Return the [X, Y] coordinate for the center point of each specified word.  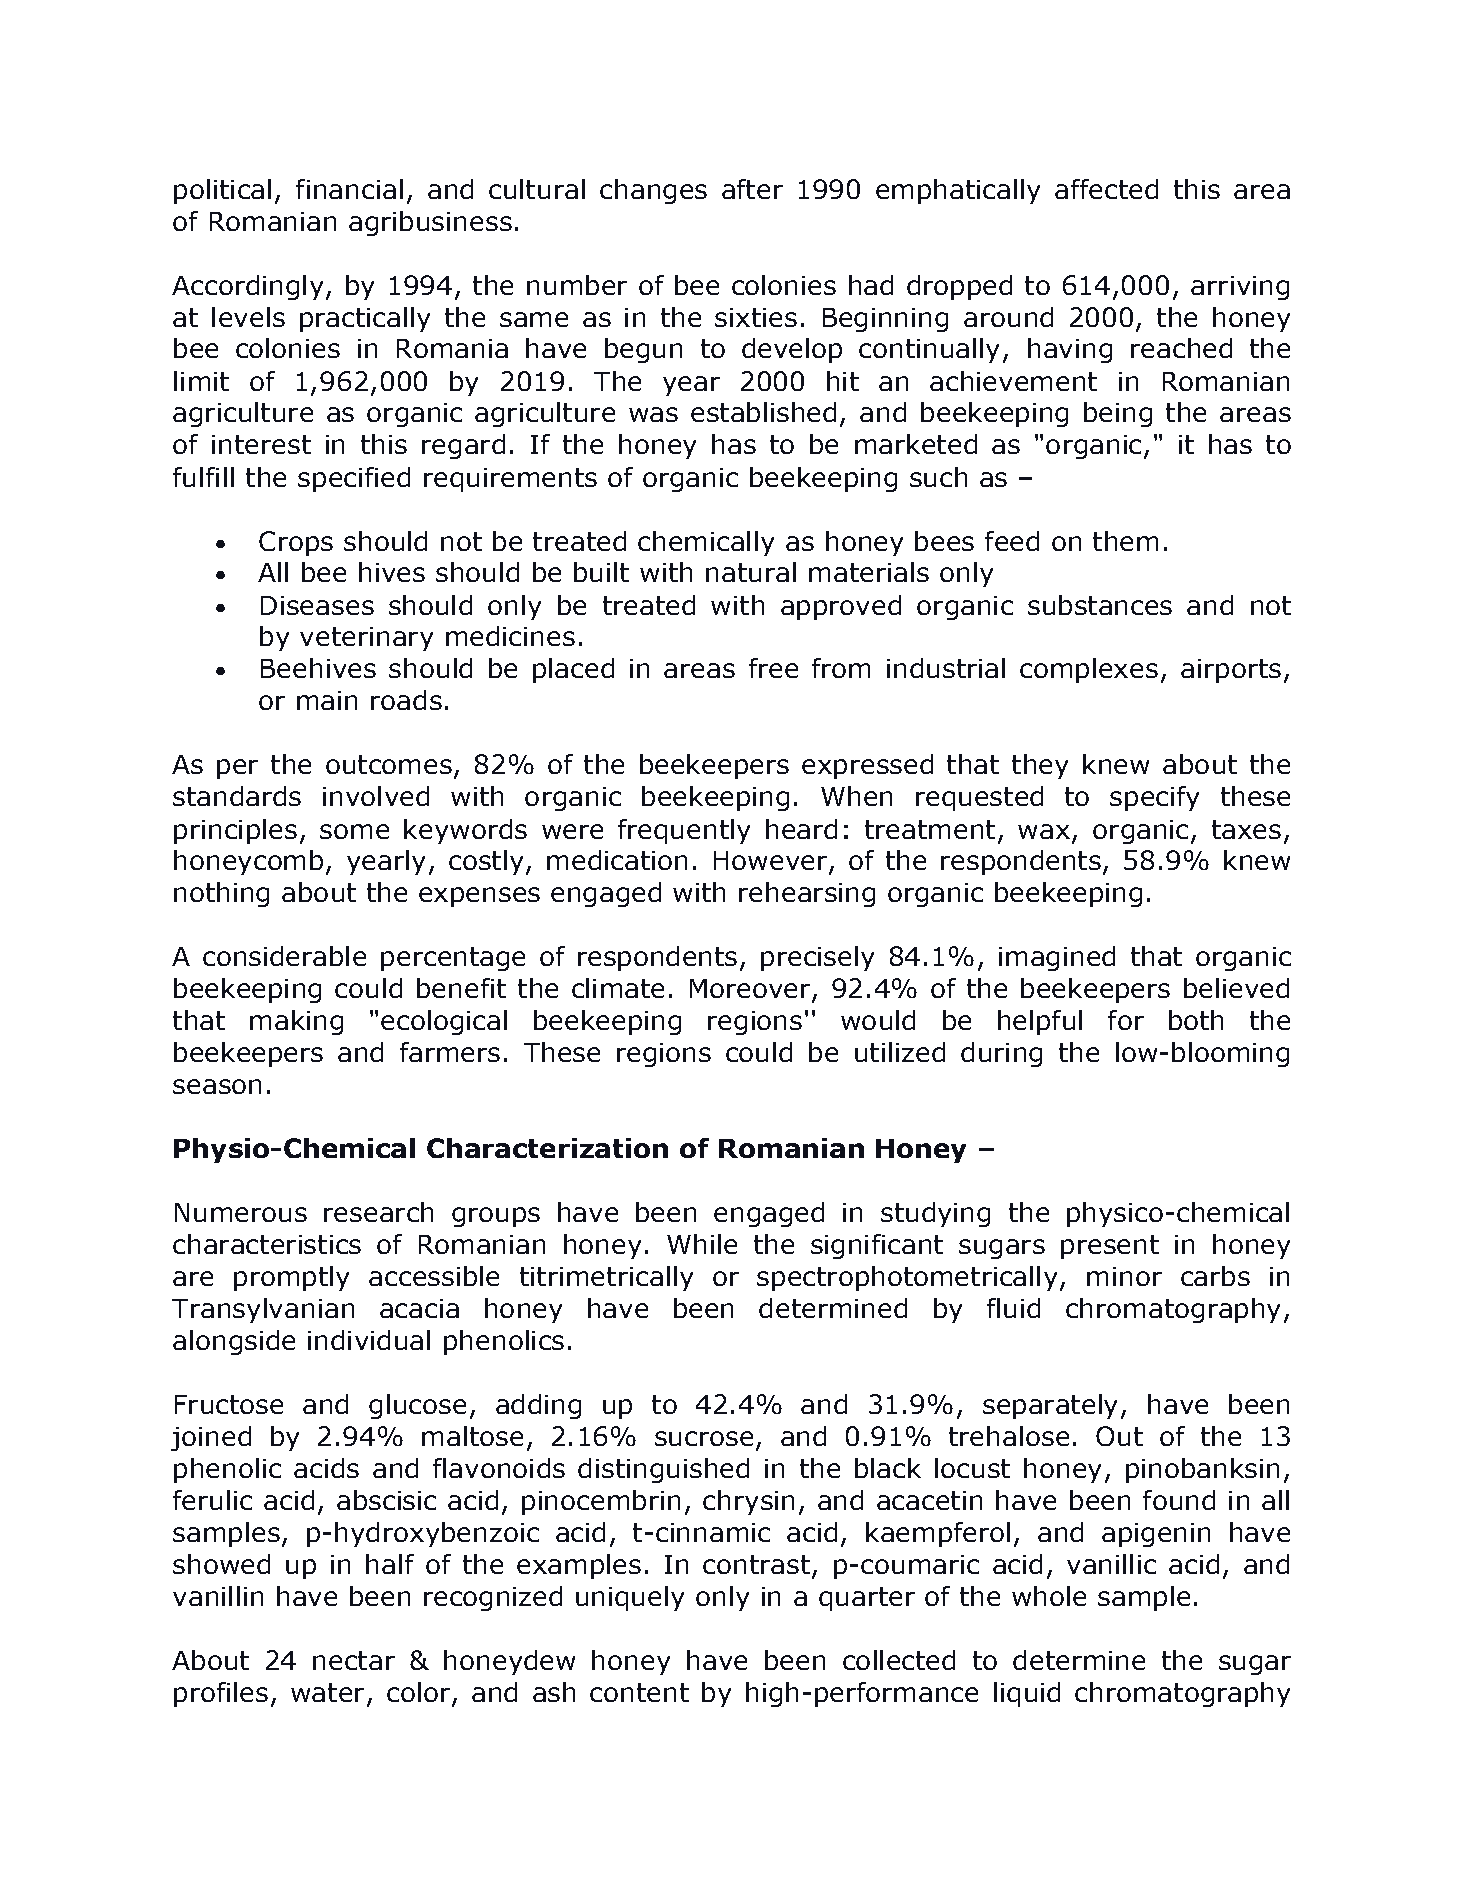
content [639, 1692]
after [752, 189]
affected [1106, 189]
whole [1049, 1596]
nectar [354, 1660]
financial [349, 189]
